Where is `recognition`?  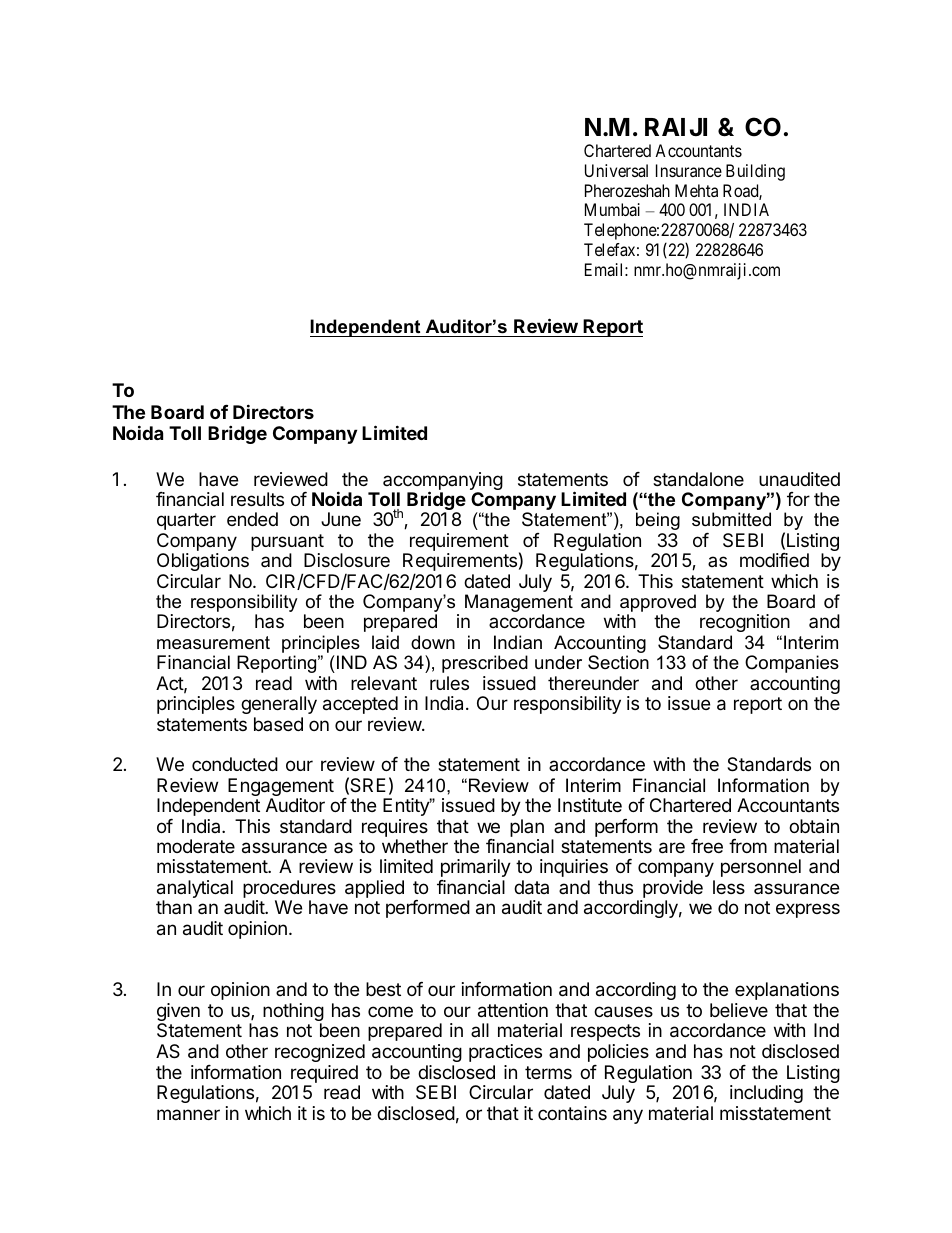 recognition is located at coordinates (745, 623).
